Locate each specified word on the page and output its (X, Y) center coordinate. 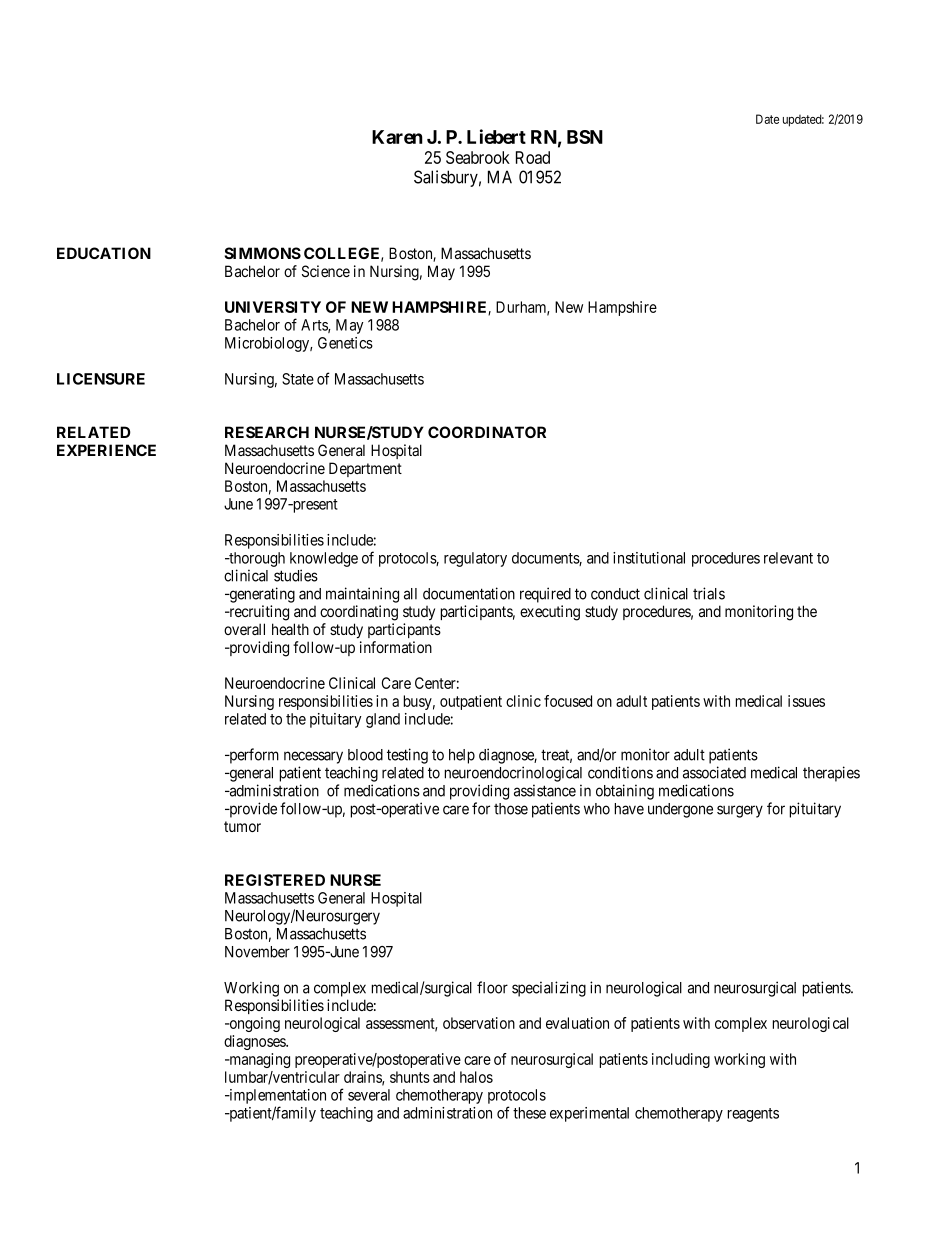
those (511, 809)
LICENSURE (101, 379)
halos (476, 1077)
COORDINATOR (487, 432)
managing (258, 1060)
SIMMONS (262, 253)
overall (244, 629)
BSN (585, 137)
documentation (469, 593)
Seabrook (478, 157)
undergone (680, 810)
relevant (788, 558)
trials (709, 593)
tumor (242, 826)
